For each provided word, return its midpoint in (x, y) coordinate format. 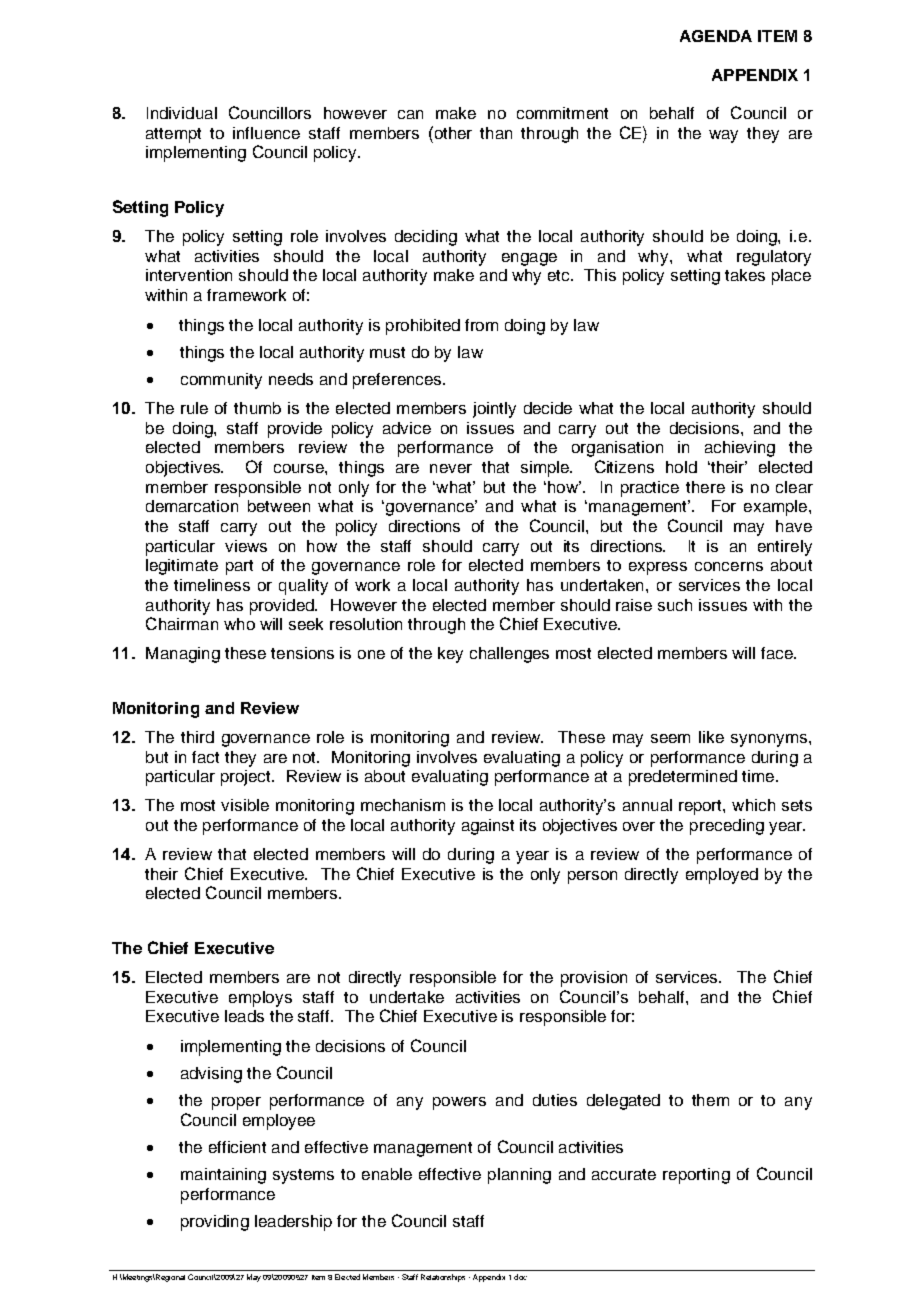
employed (722, 876)
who (239, 624)
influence (266, 133)
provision (594, 979)
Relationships (443, 1278)
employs (260, 999)
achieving (740, 449)
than (496, 133)
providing (215, 1223)
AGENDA (716, 36)
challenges (509, 655)
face (778, 653)
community (221, 381)
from (481, 325)
